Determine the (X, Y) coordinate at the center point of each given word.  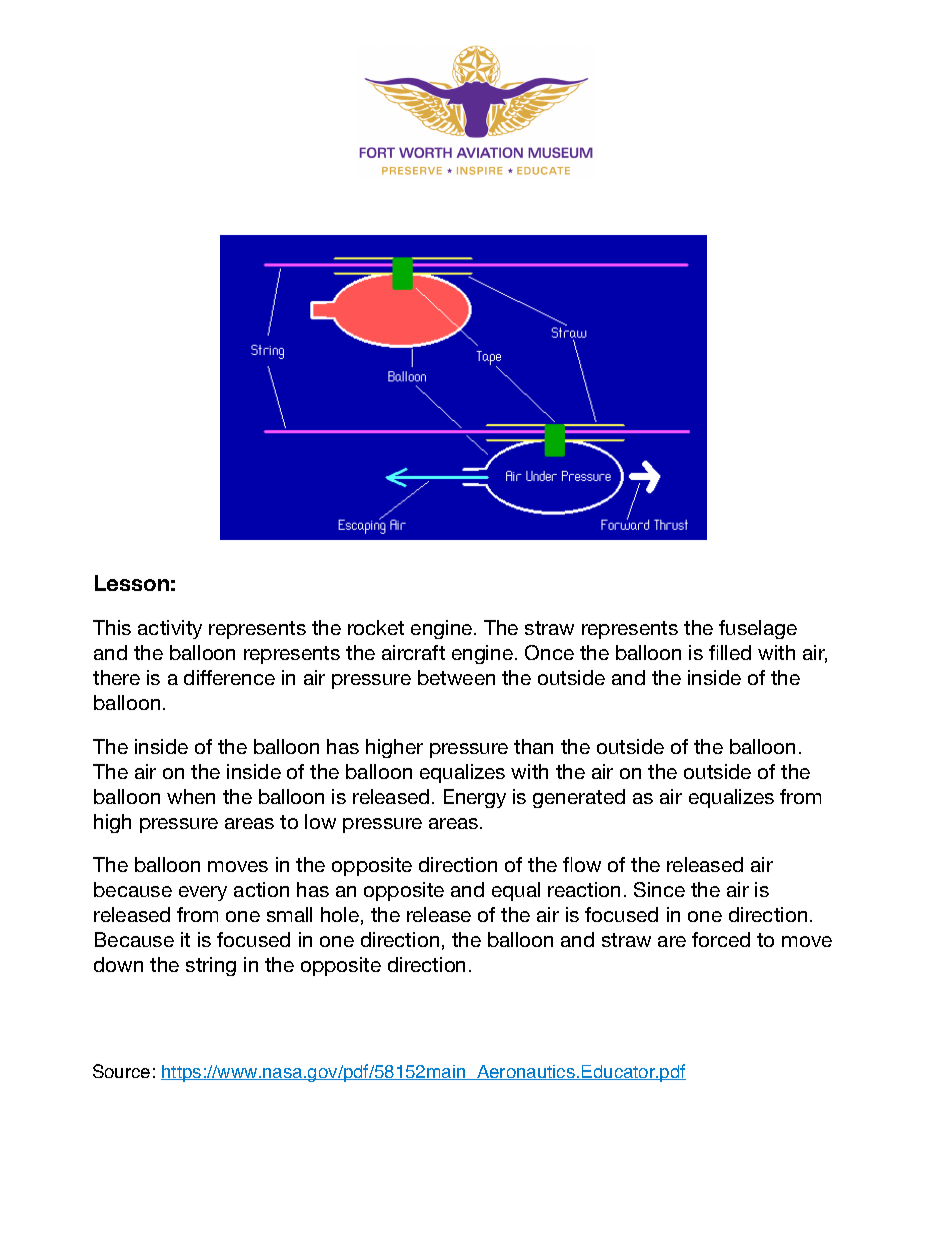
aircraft (413, 652)
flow (582, 864)
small (289, 914)
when (191, 796)
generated (579, 798)
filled (730, 652)
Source (121, 1071)
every (203, 893)
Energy (475, 798)
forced (721, 939)
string (211, 966)
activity (170, 629)
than (533, 746)
